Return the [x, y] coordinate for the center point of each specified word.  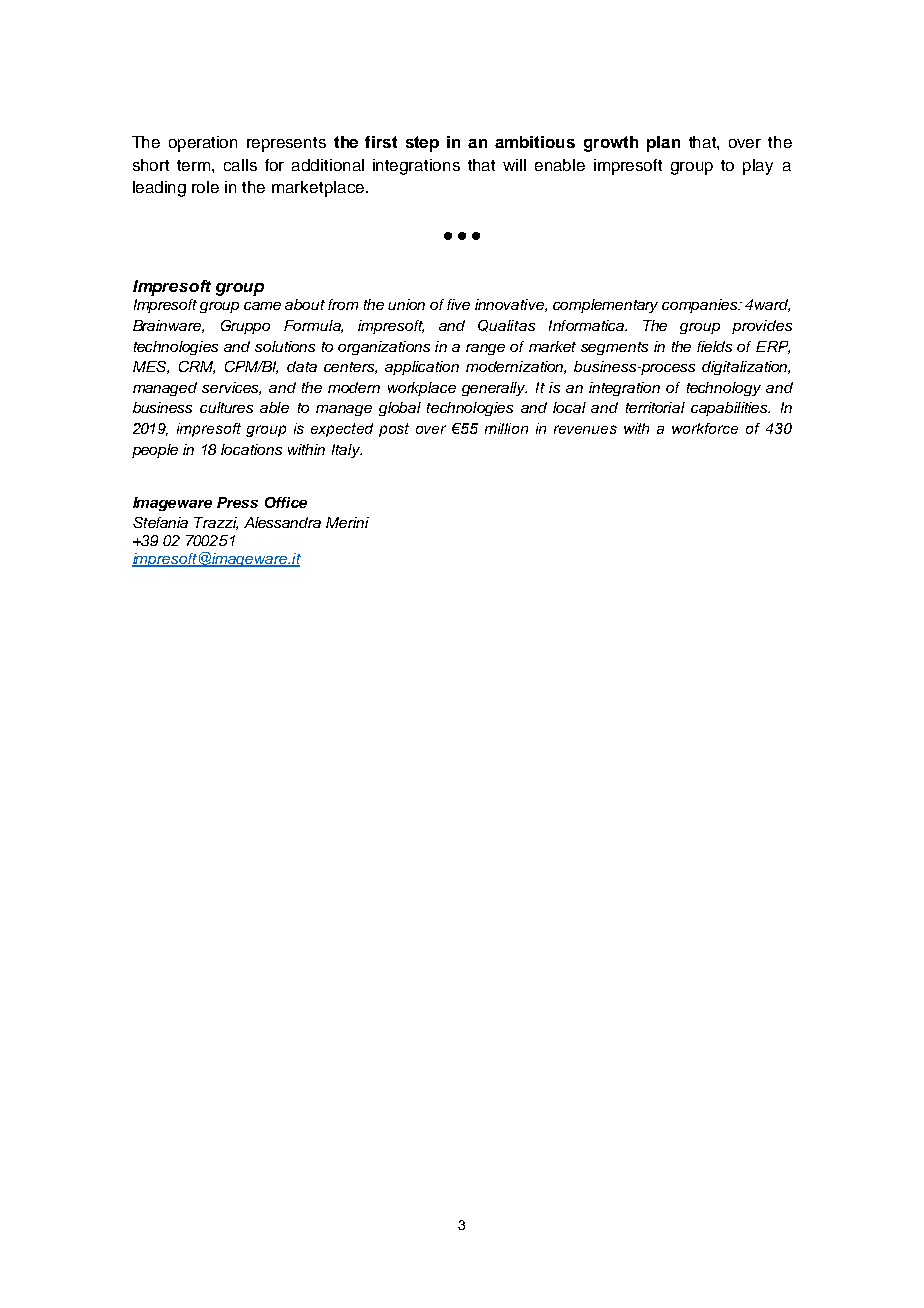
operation [203, 144]
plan [663, 144]
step [422, 144]
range [485, 349]
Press [237, 502]
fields [714, 346]
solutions [285, 346]
